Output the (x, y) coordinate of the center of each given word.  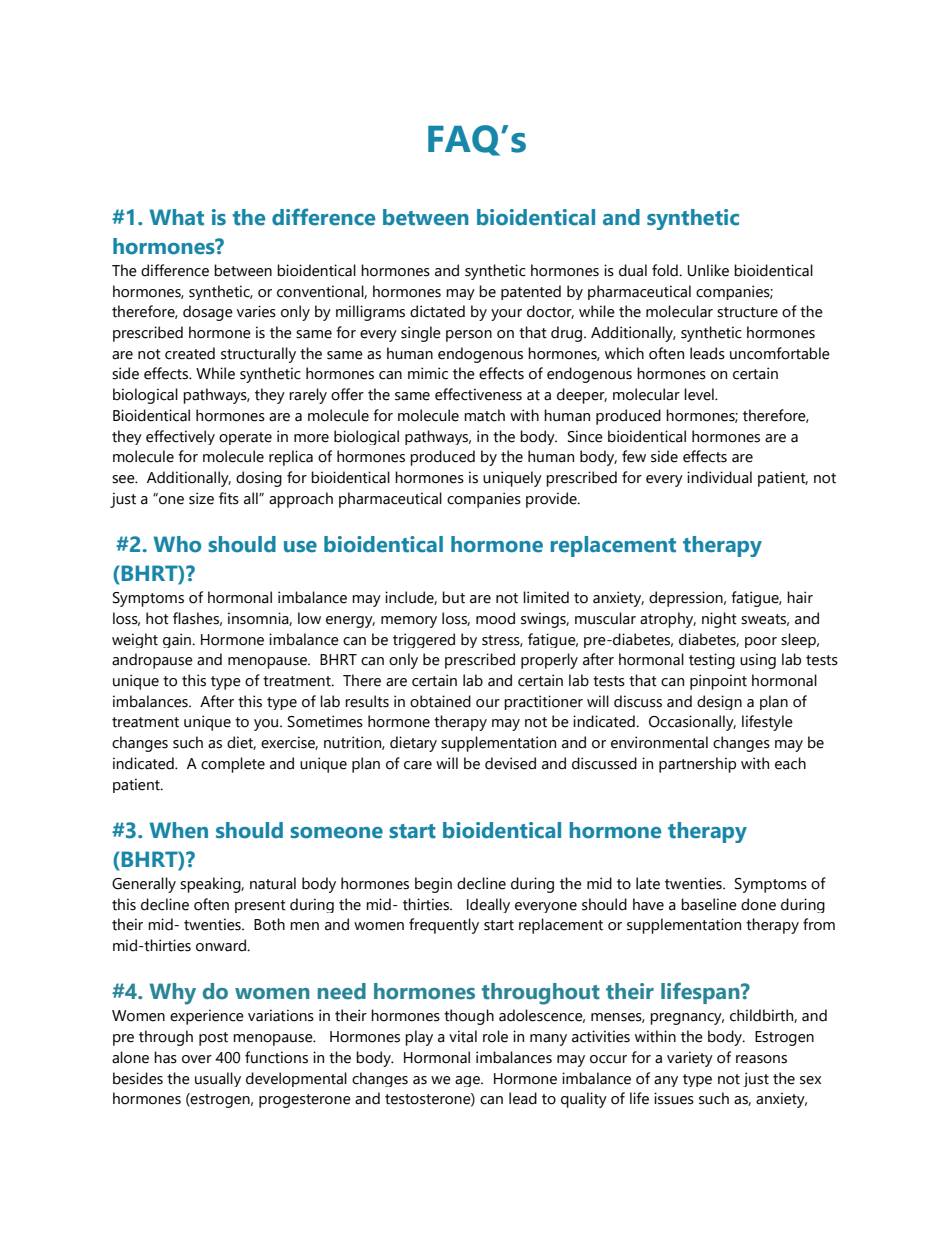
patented (531, 292)
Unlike (708, 270)
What (177, 217)
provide (552, 500)
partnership (697, 765)
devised (510, 763)
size (201, 498)
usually (218, 1079)
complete (233, 765)
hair (800, 597)
